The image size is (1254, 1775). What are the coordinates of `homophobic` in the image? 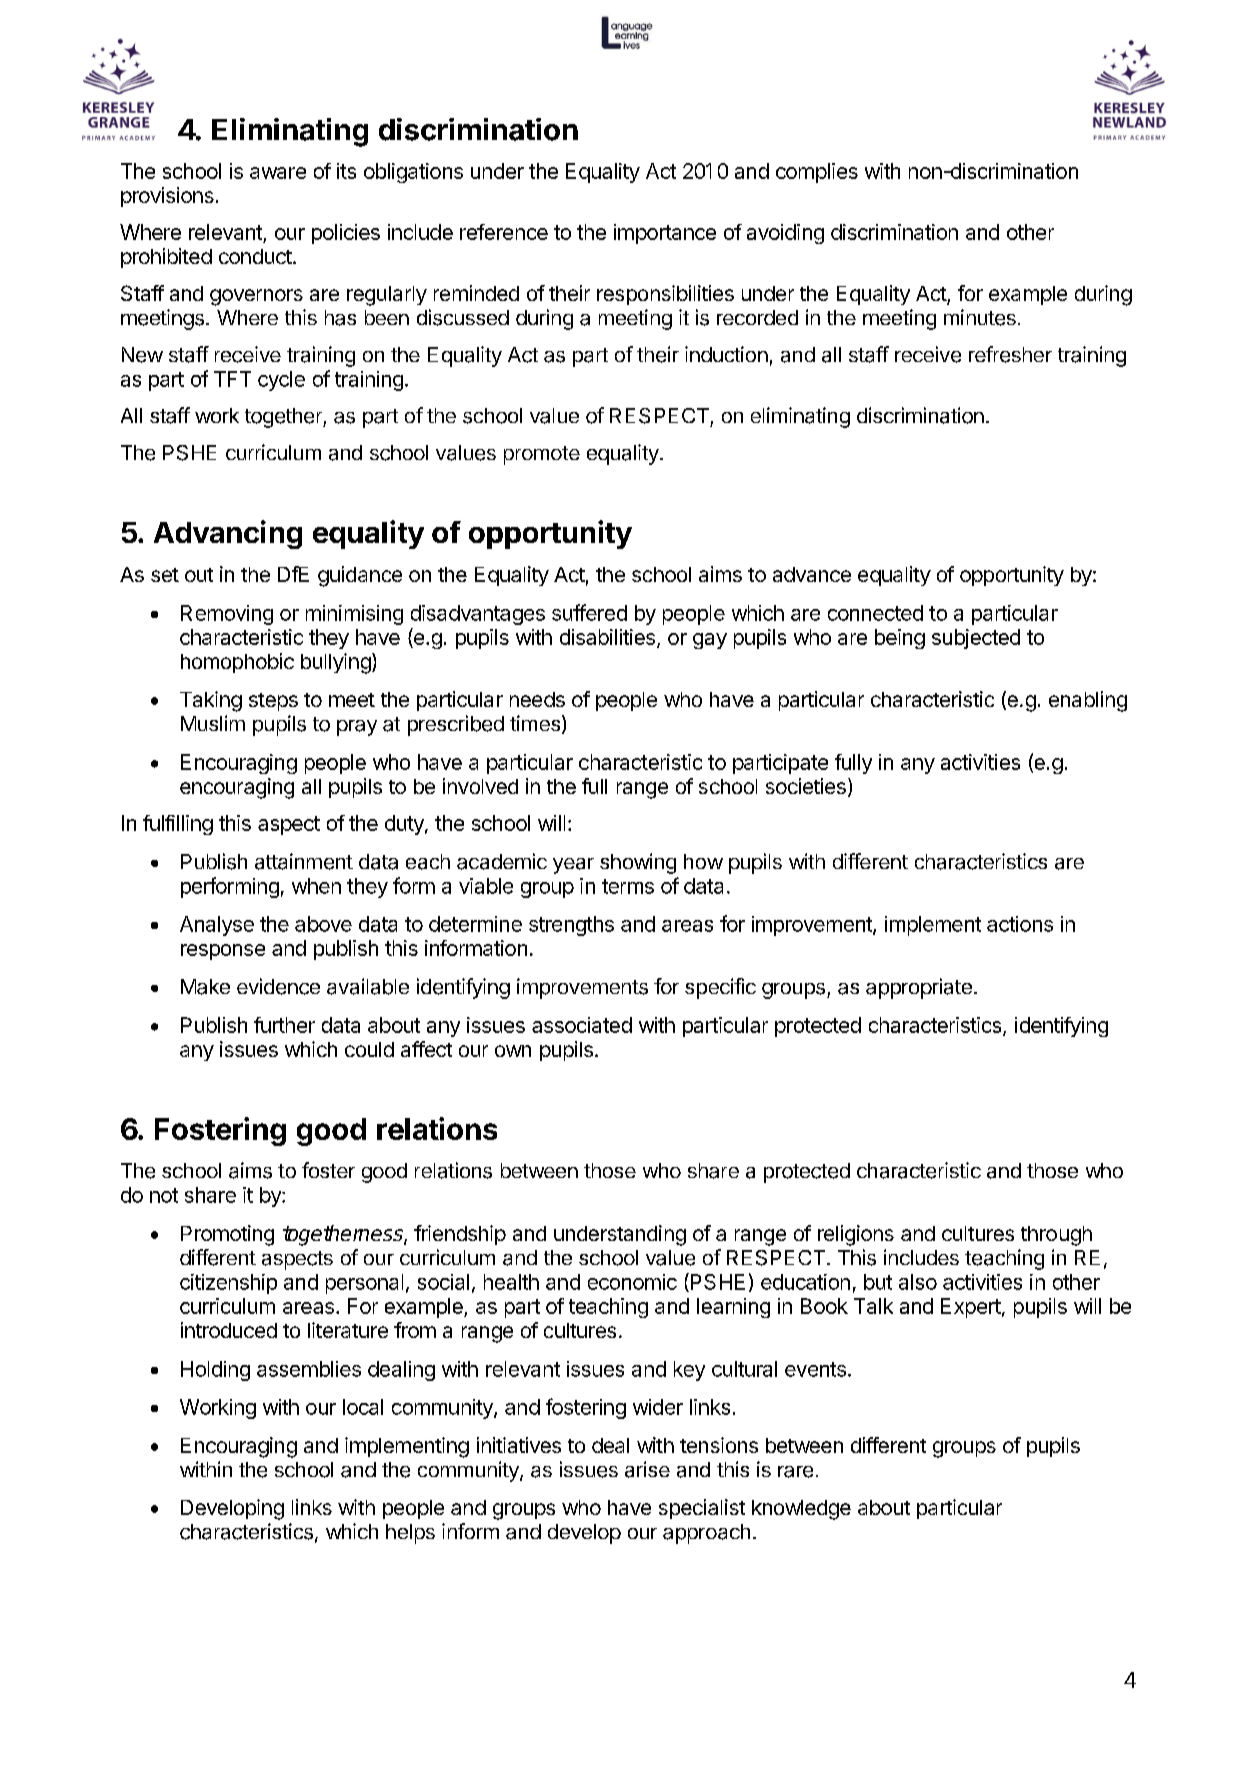 It's located at (237, 663).
